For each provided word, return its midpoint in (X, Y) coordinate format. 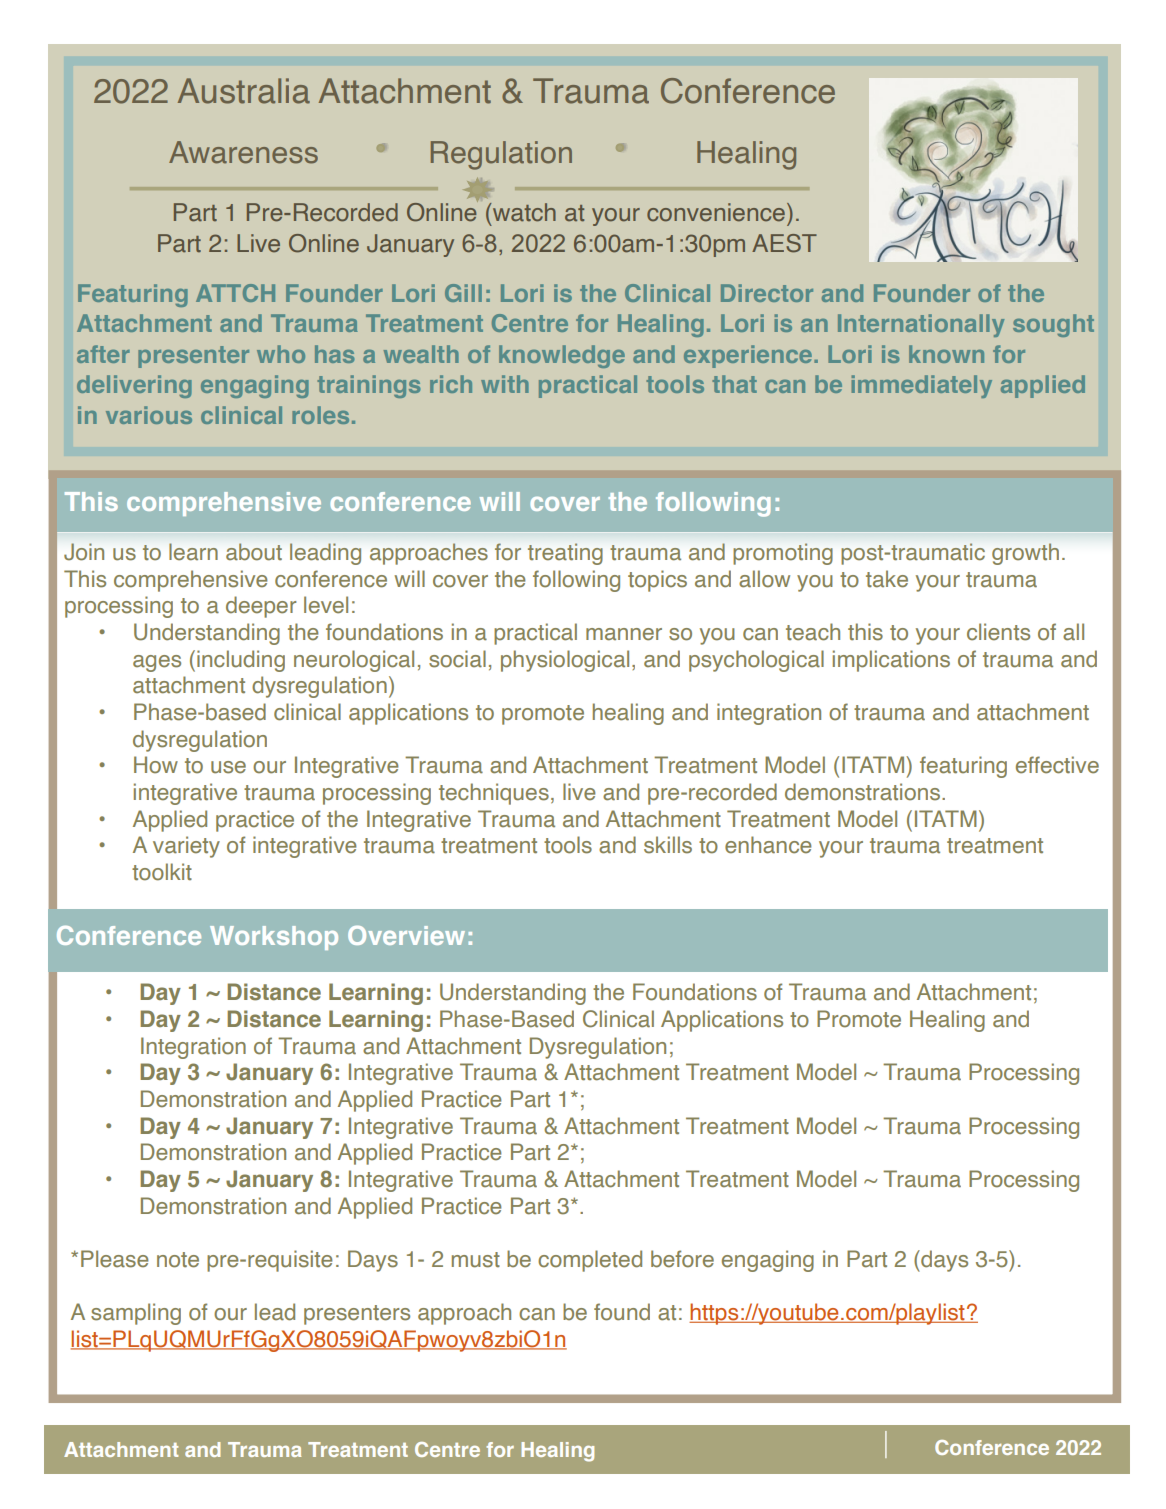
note (178, 1260)
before (682, 1259)
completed (590, 1261)
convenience (716, 212)
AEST (784, 243)
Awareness (243, 152)
